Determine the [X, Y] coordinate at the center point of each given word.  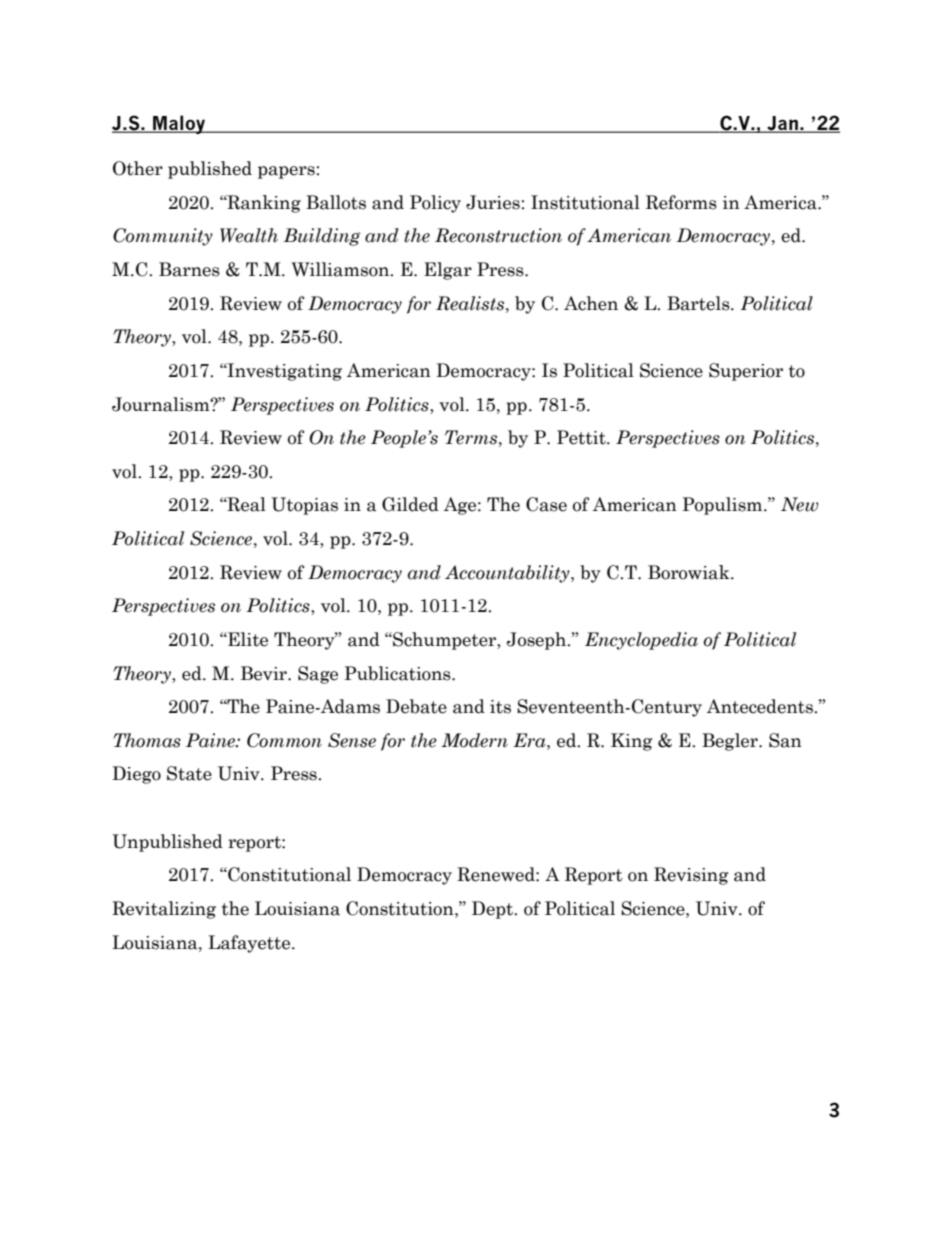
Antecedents [761, 706]
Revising [691, 876]
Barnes [189, 269]
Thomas [147, 740]
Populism [723, 506]
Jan [782, 124]
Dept [493, 910]
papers [287, 172]
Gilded [410, 504]
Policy [435, 204]
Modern [474, 740]
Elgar [448, 271]
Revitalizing [164, 910]
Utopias [304, 506]
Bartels [699, 303]
